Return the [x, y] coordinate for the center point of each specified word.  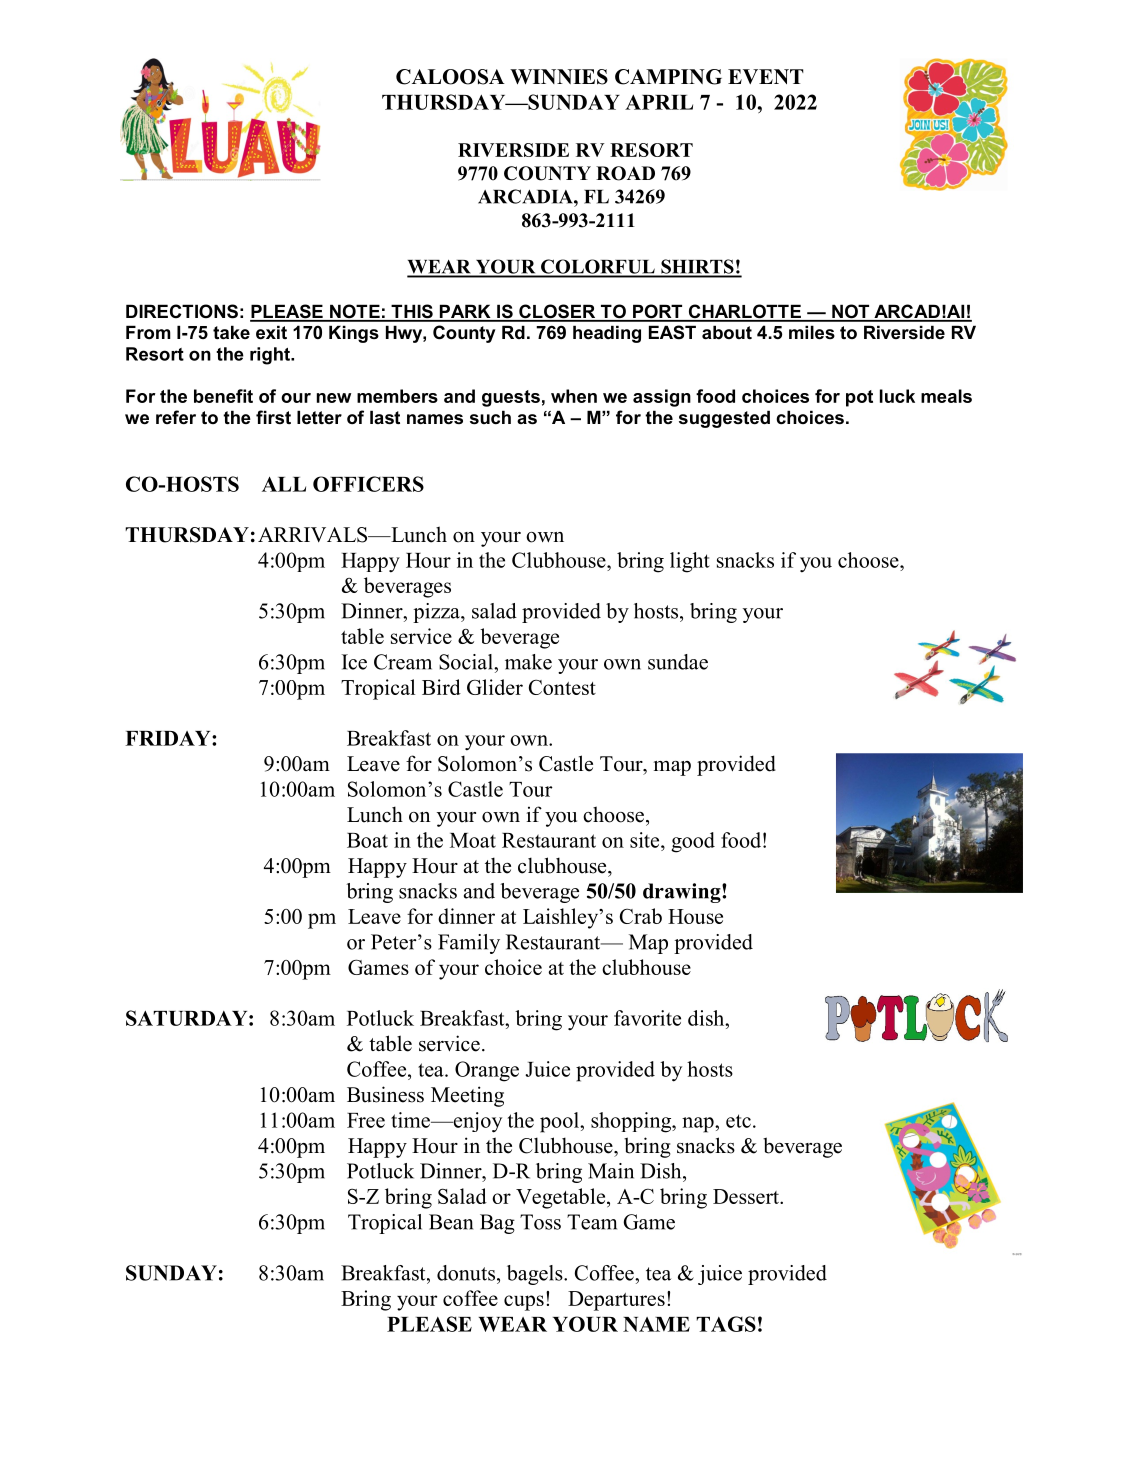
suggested [724, 419]
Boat [367, 840]
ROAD [625, 173]
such [490, 417]
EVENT [766, 76]
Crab [641, 916]
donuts [466, 1273]
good [693, 842]
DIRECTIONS [182, 311]
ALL [284, 484]
